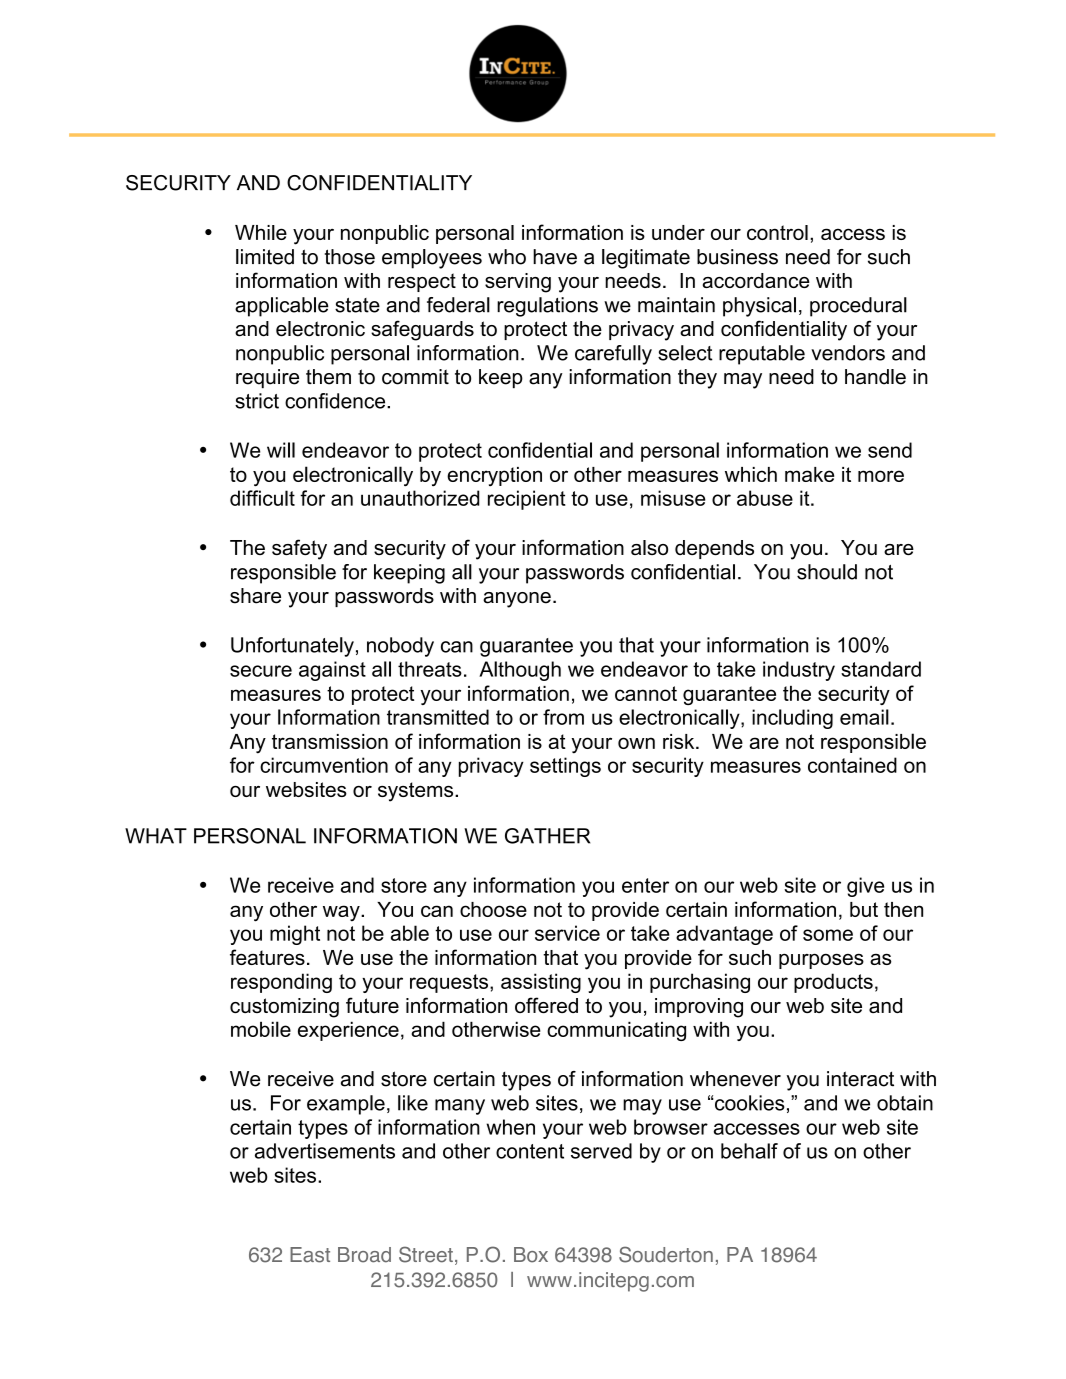 The width and height of the screenshot is (1066, 1379). I want to click on Box, so click(531, 1255).
